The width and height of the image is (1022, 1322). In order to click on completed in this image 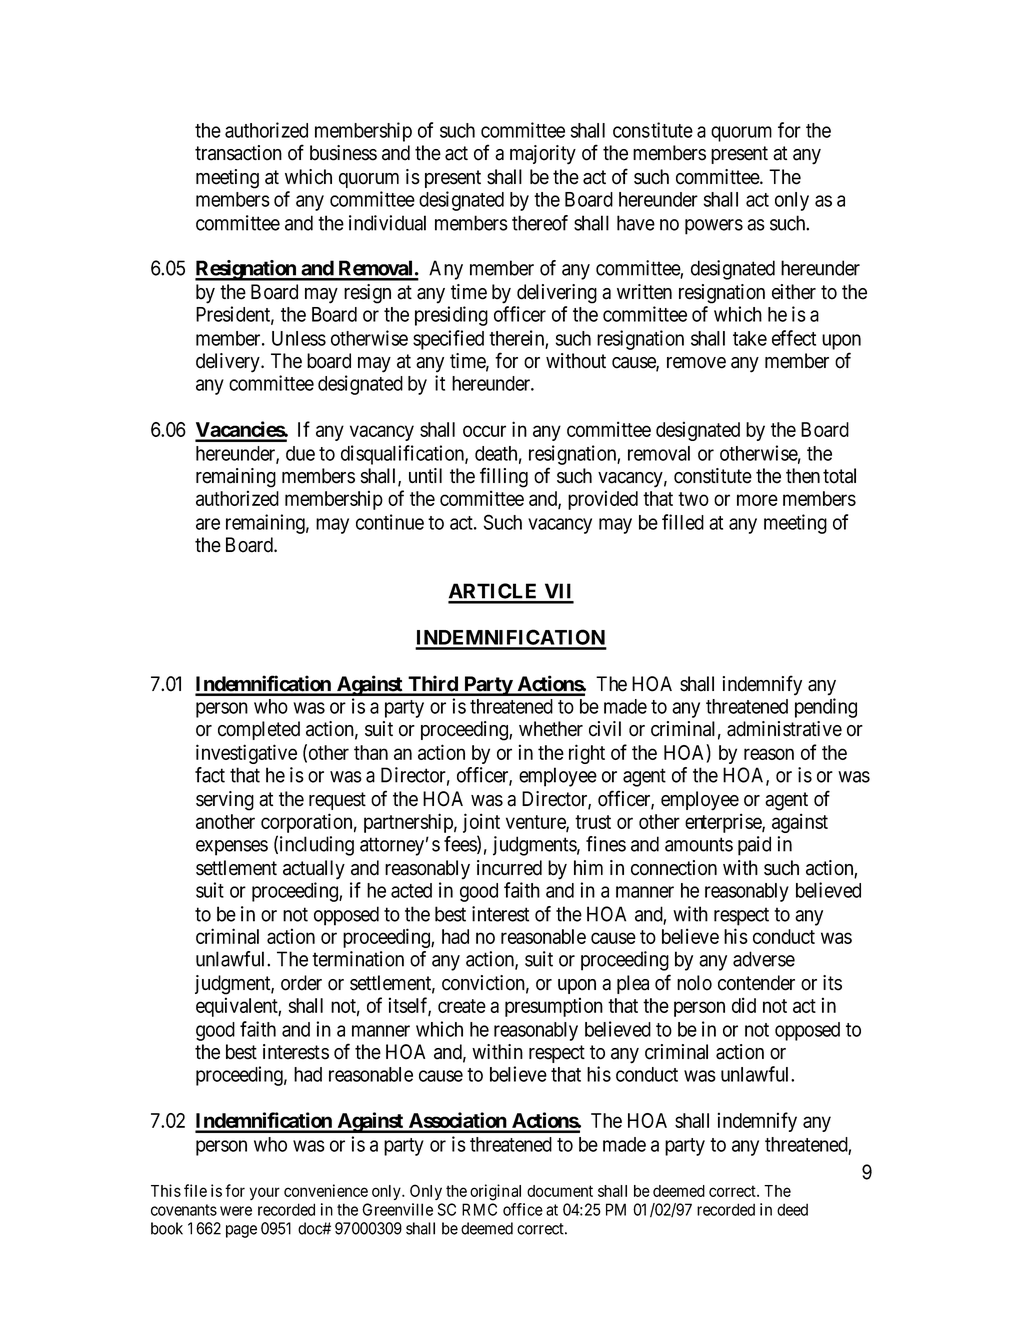, I will do `click(259, 730)`.
